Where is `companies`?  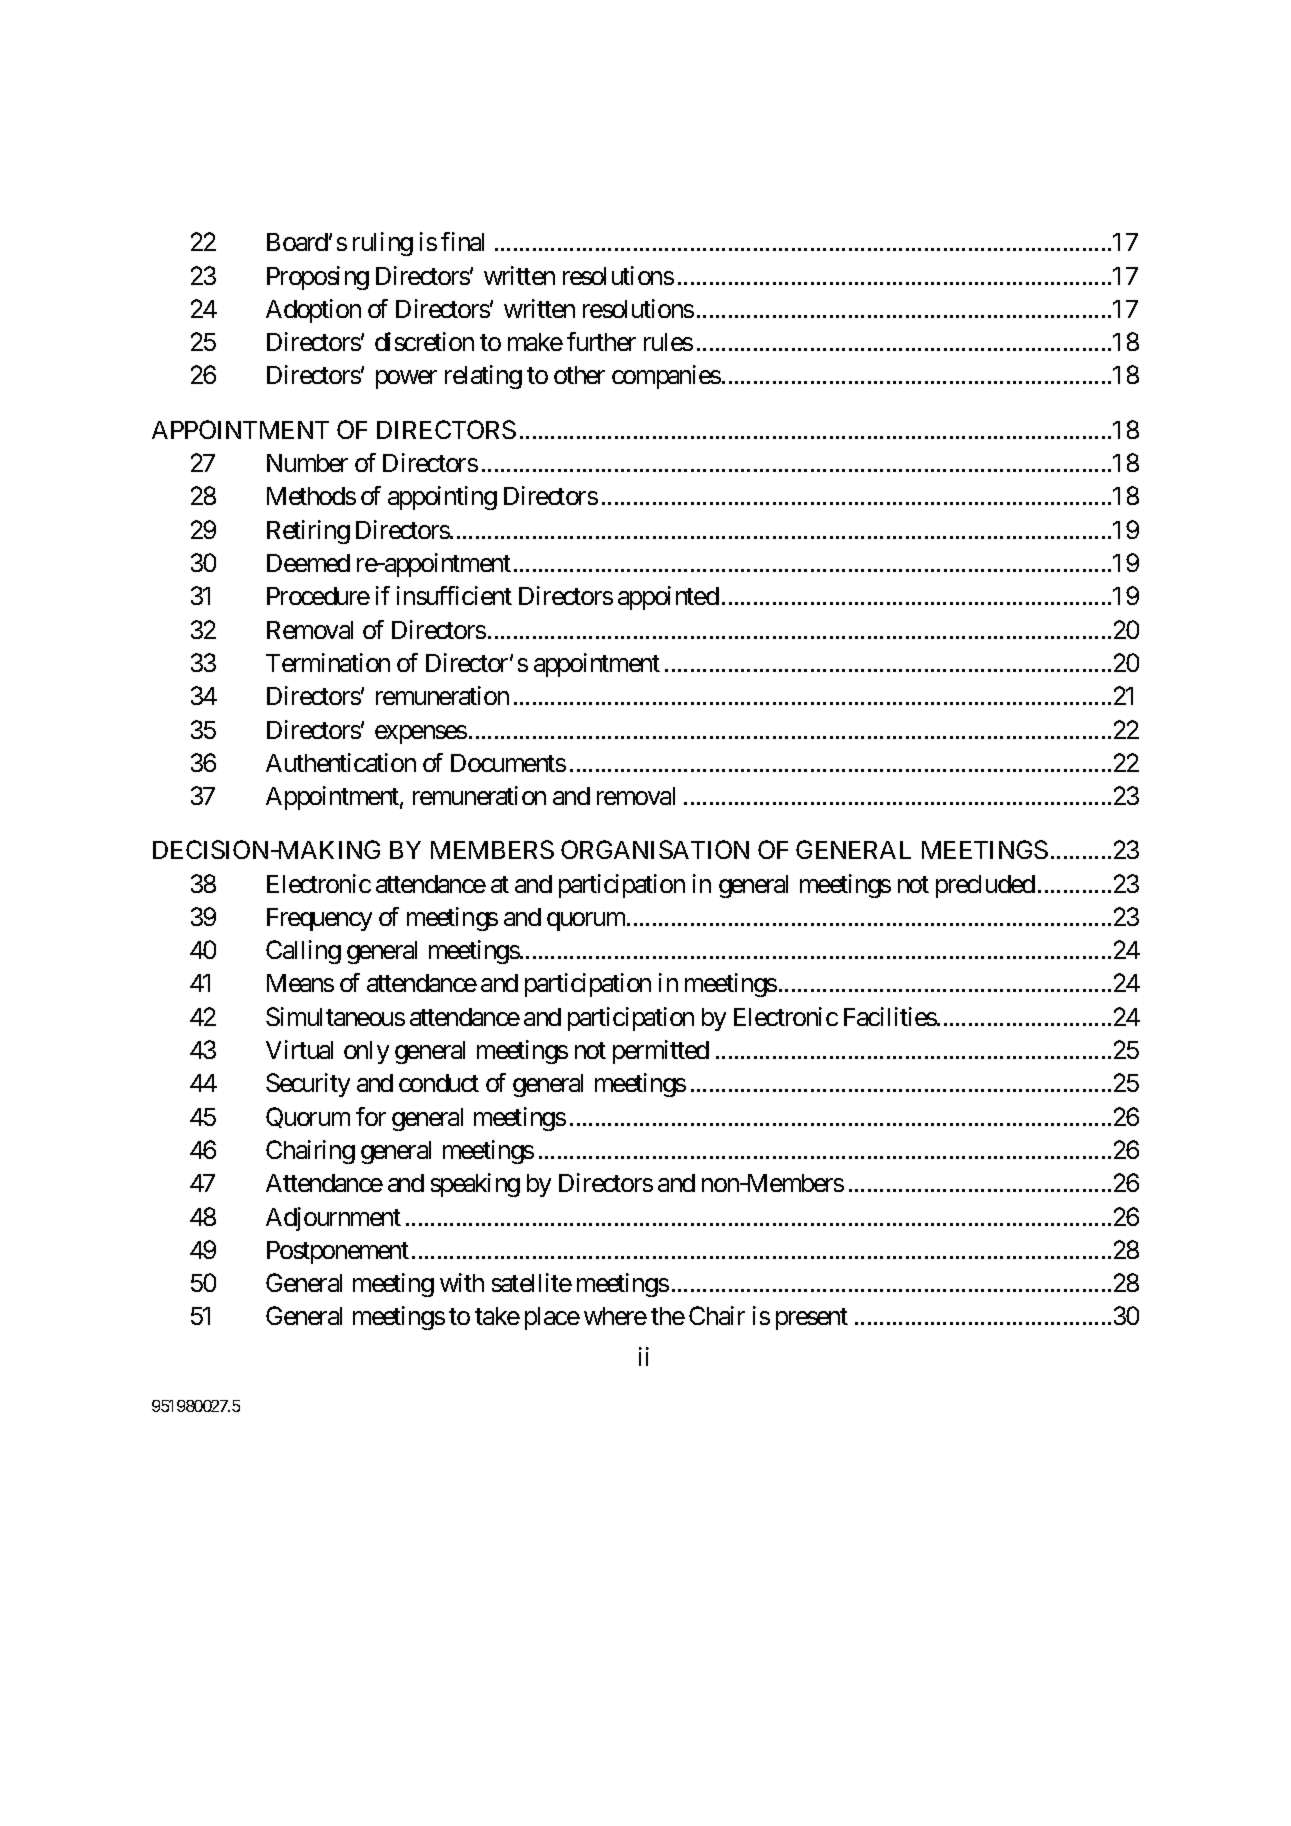 companies is located at coordinates (666, 377).
